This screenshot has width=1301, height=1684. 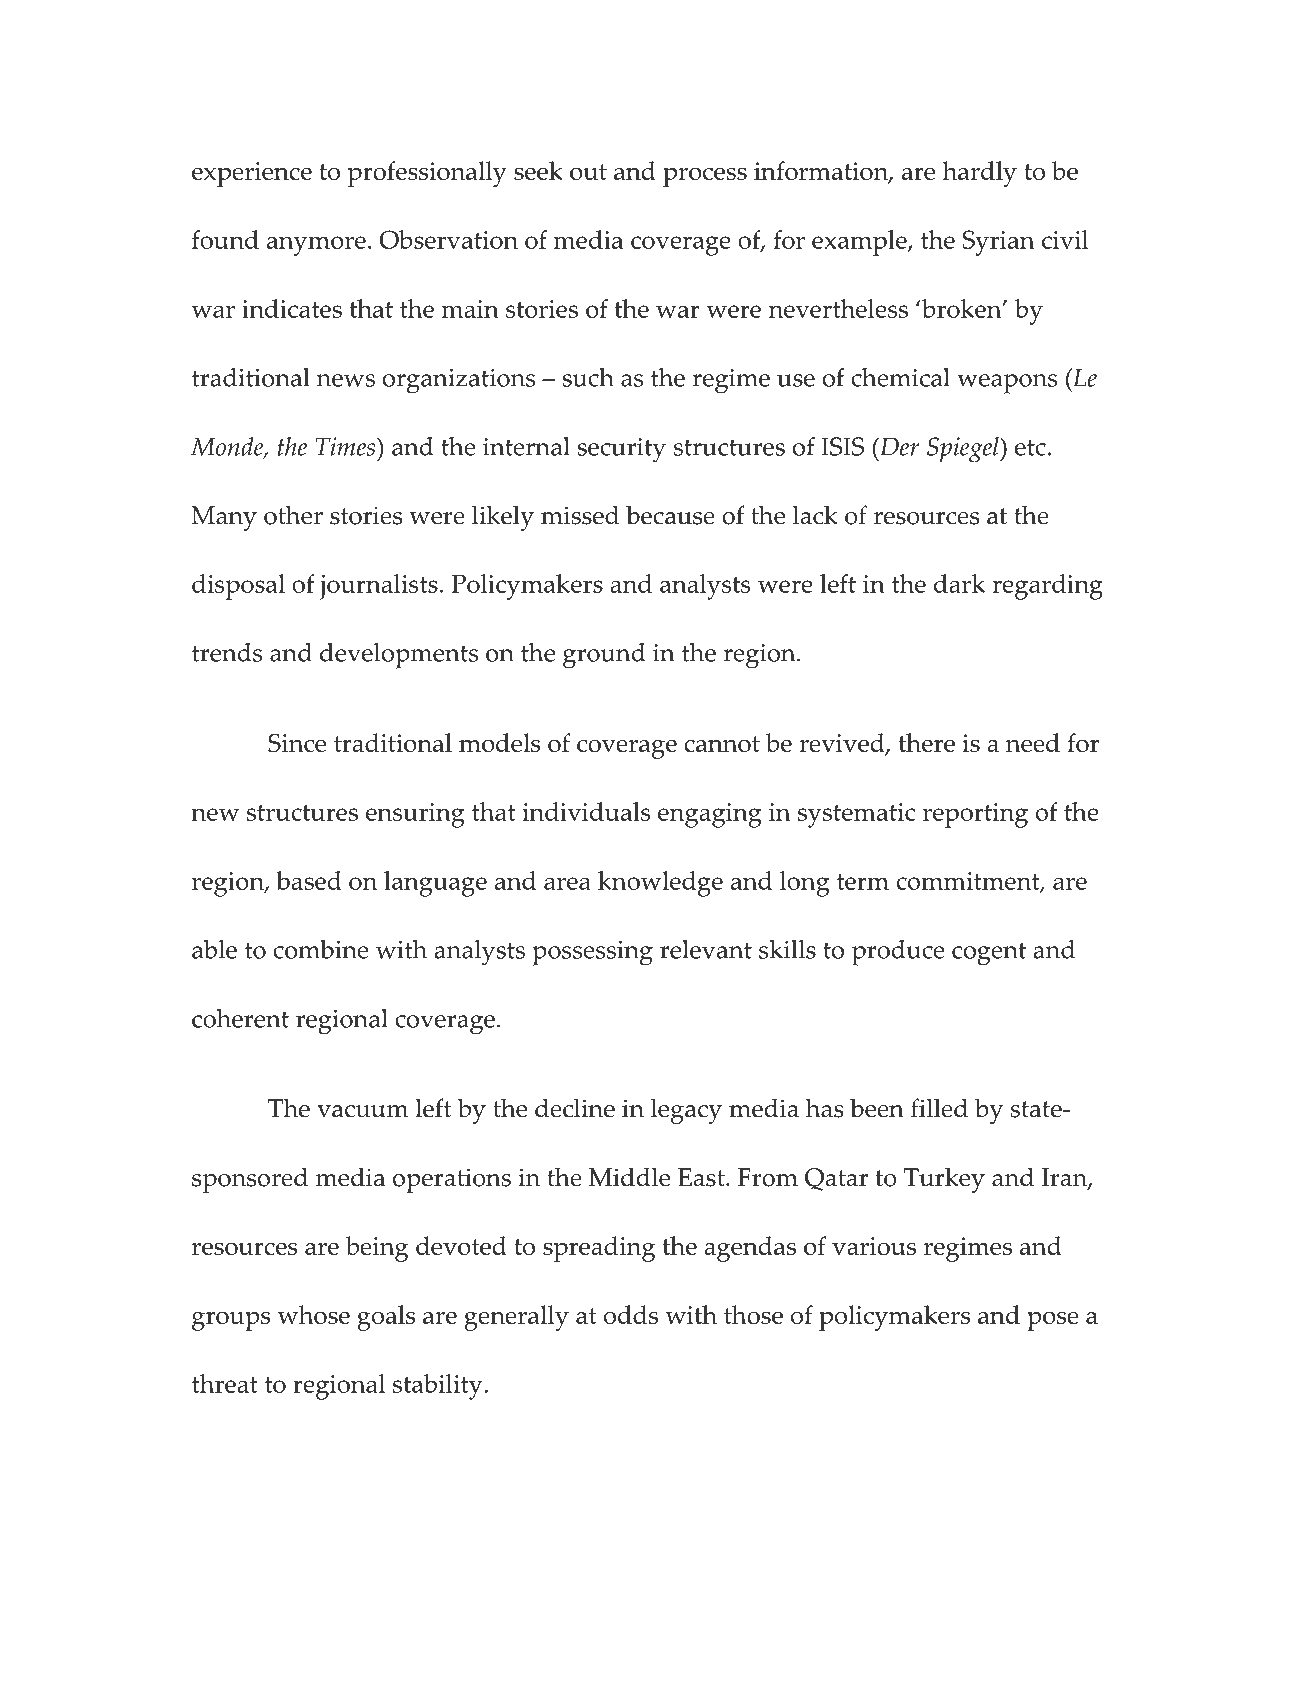 I want to click on anymore, so click(x=316, y=246).
